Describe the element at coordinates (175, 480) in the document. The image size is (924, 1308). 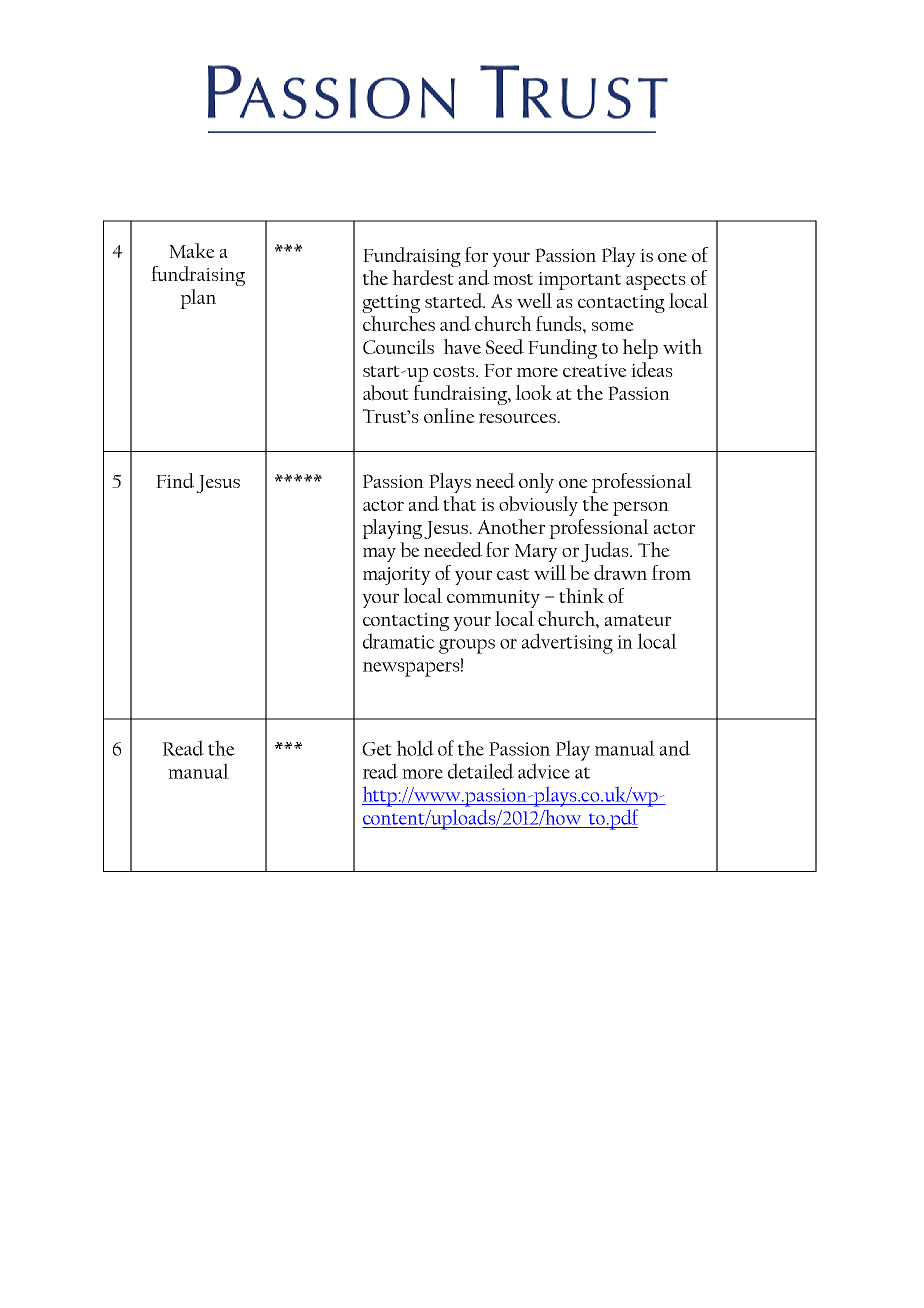
I see `Find` at that location.
